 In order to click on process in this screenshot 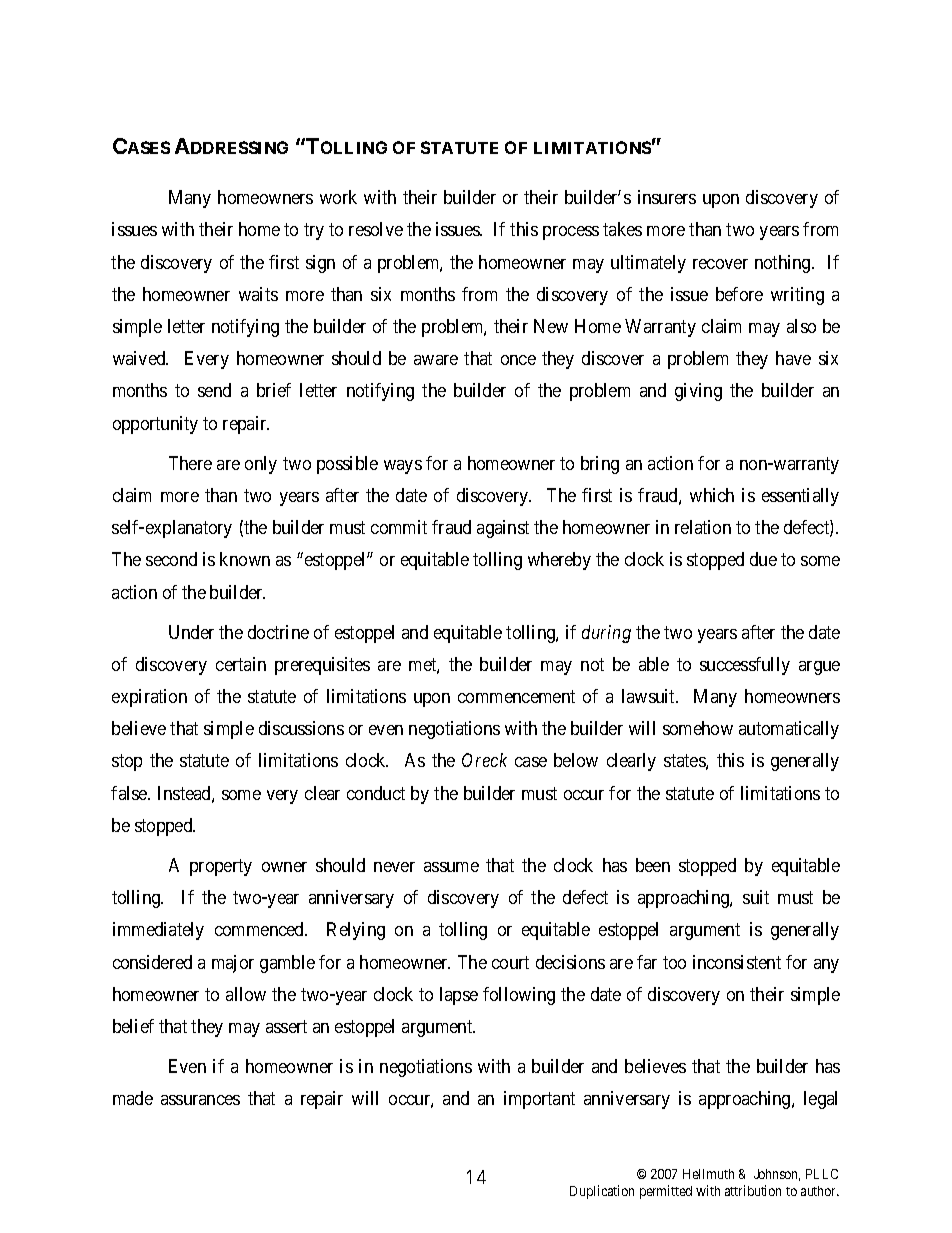, I will do `click(571, 233)`.
